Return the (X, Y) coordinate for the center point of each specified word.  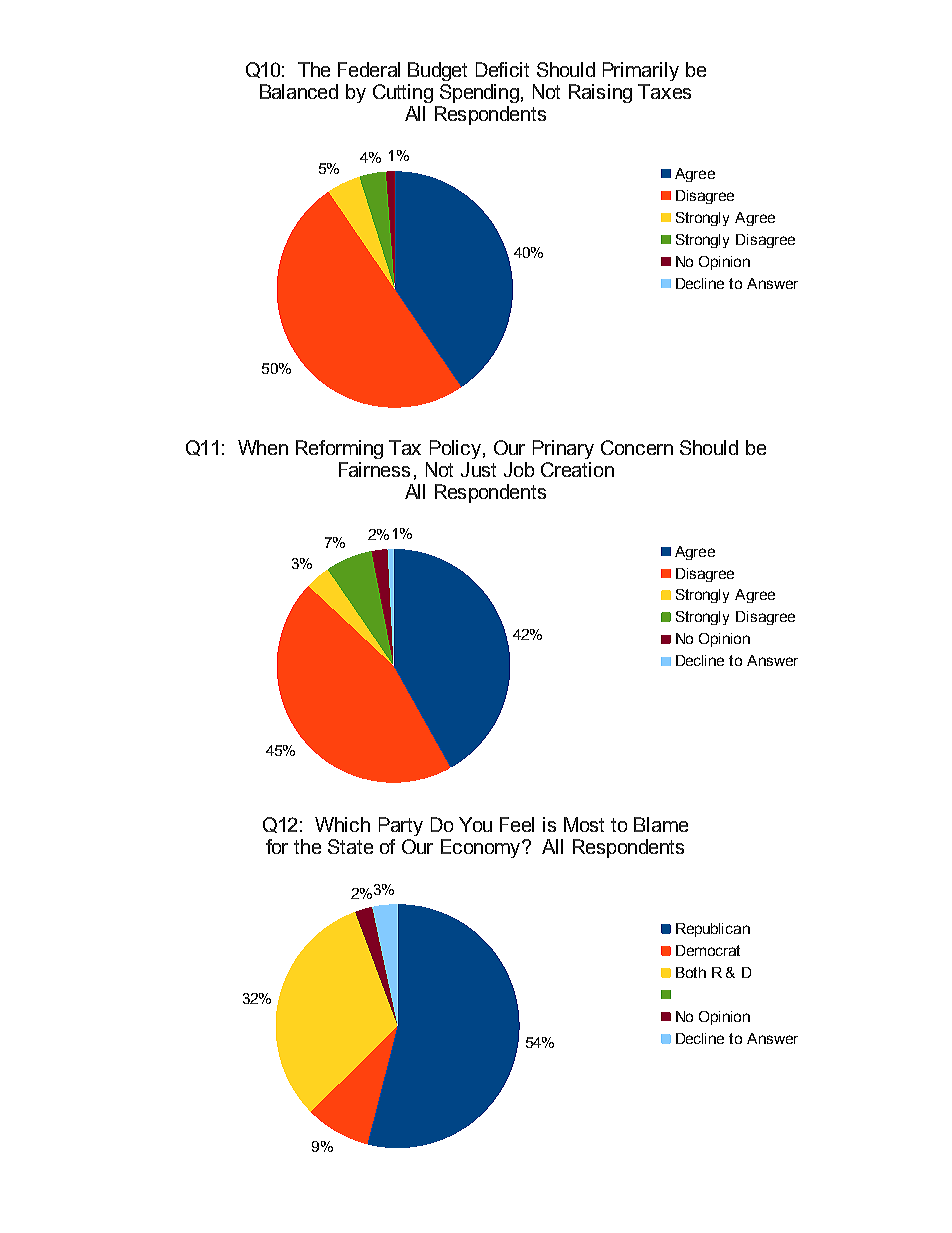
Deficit (502, 69)
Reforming (339, 449)
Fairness (374, 469)
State (350, 846)
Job (519, 469)
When (263, 447)
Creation (577, 469)
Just (478, 469)
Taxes (664, 91)
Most (584, 824)
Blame (661, 824)
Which (342, 824)
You (475, 824)
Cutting (403, 93)
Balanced (299, 91)
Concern (637, 447)
